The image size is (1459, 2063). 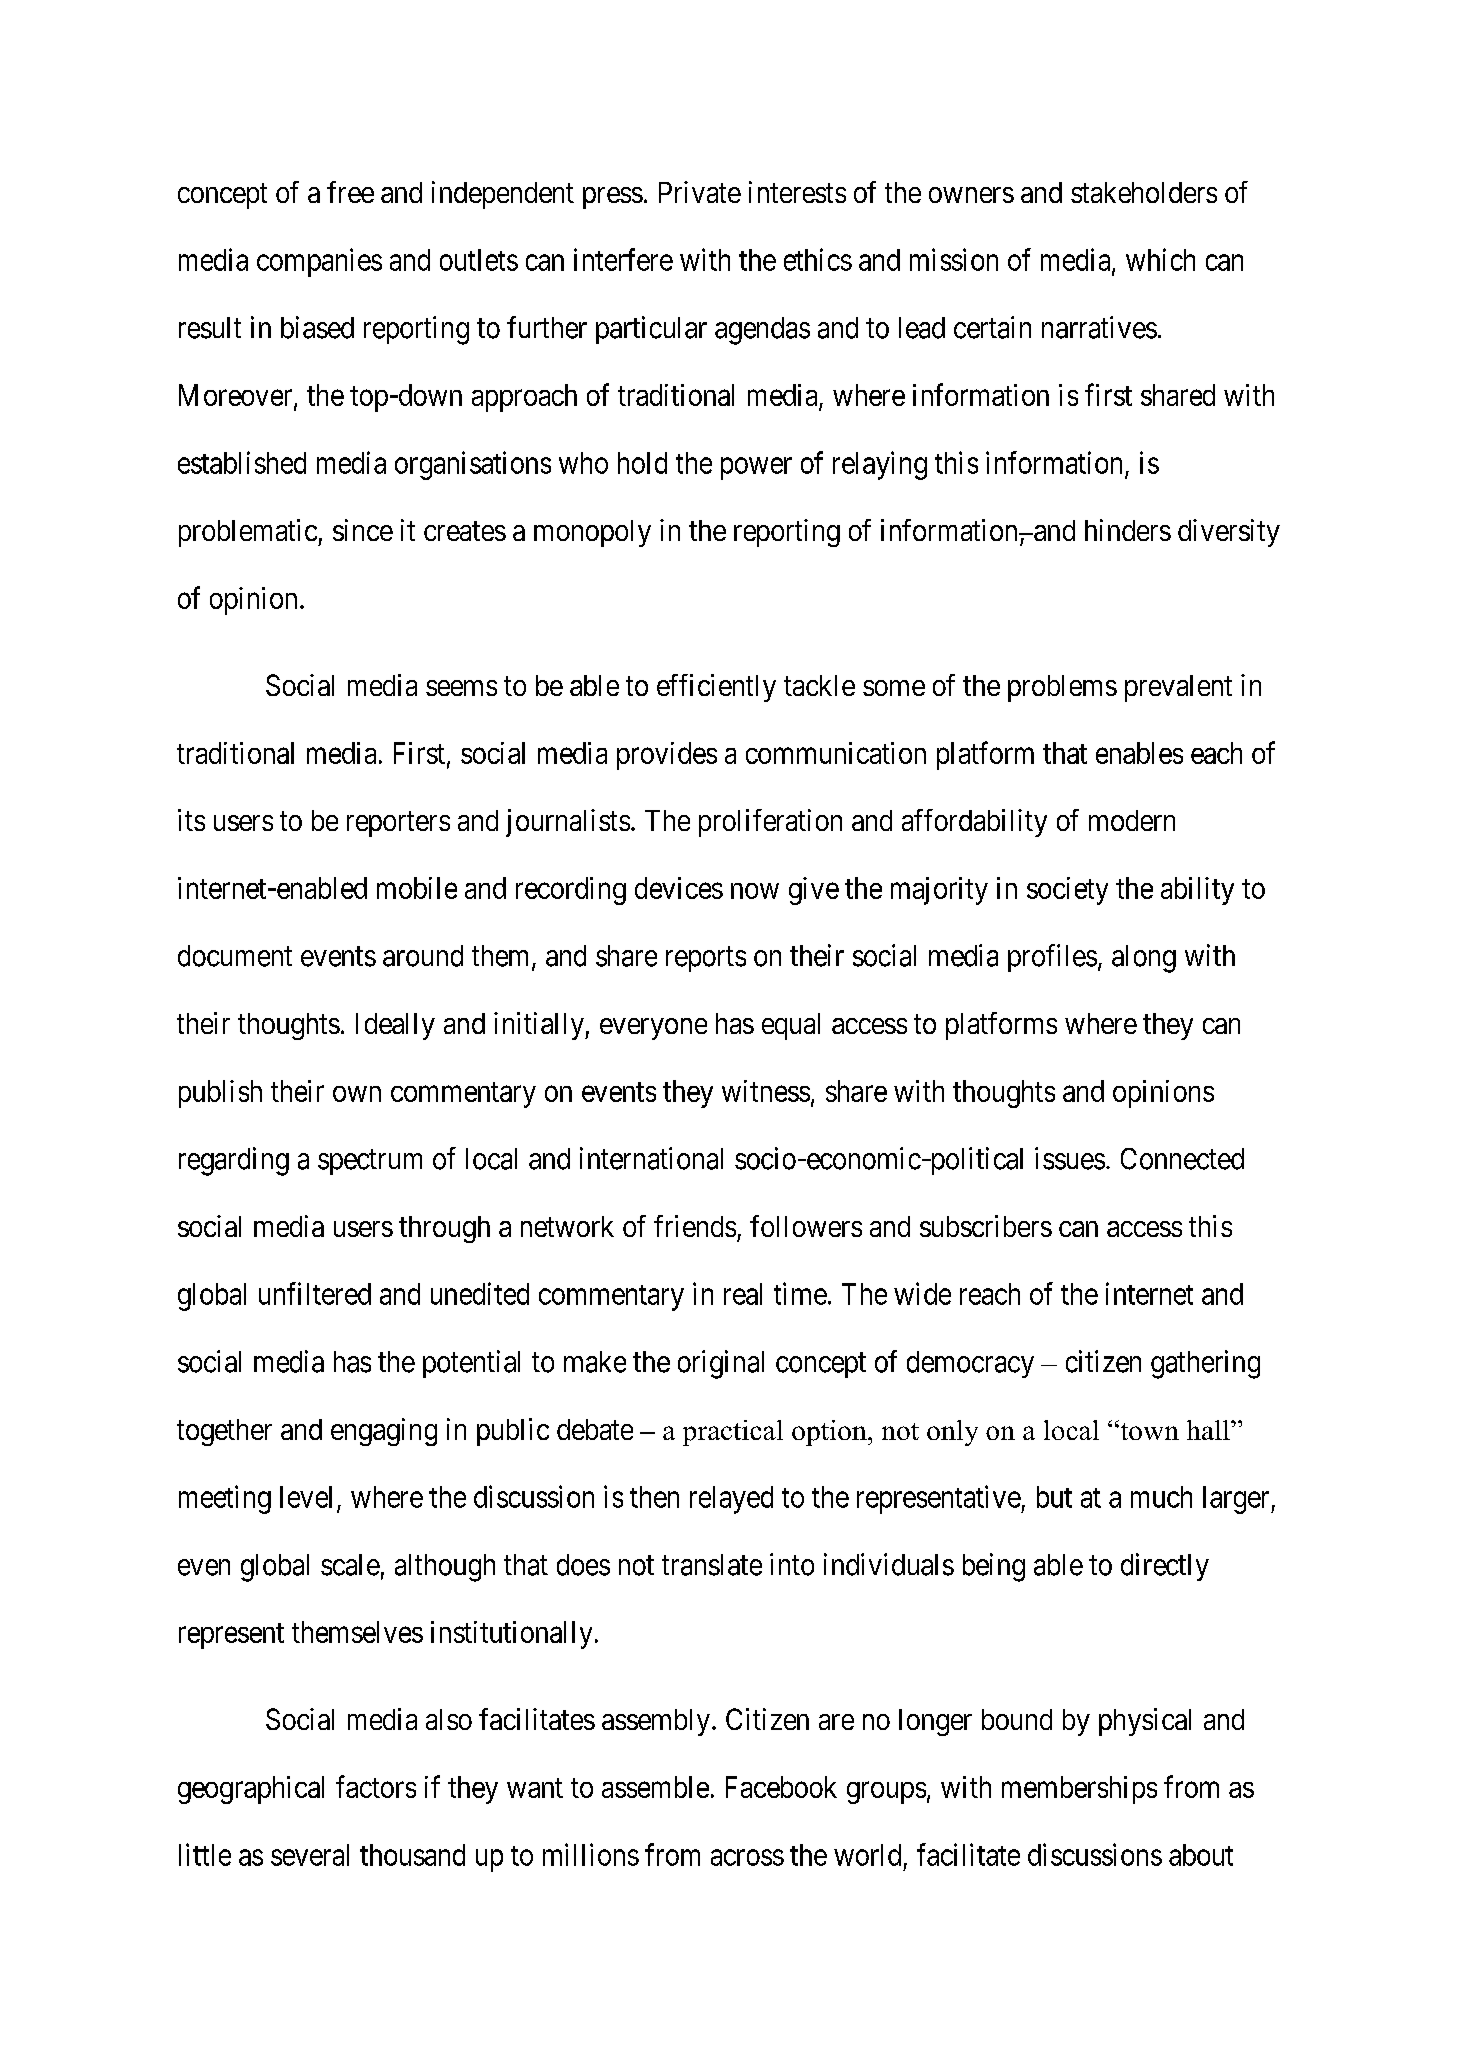 What do you see at coordinates (1160, 259) in the screenshot?
I see `which` at bounding box center [1160, 259].
